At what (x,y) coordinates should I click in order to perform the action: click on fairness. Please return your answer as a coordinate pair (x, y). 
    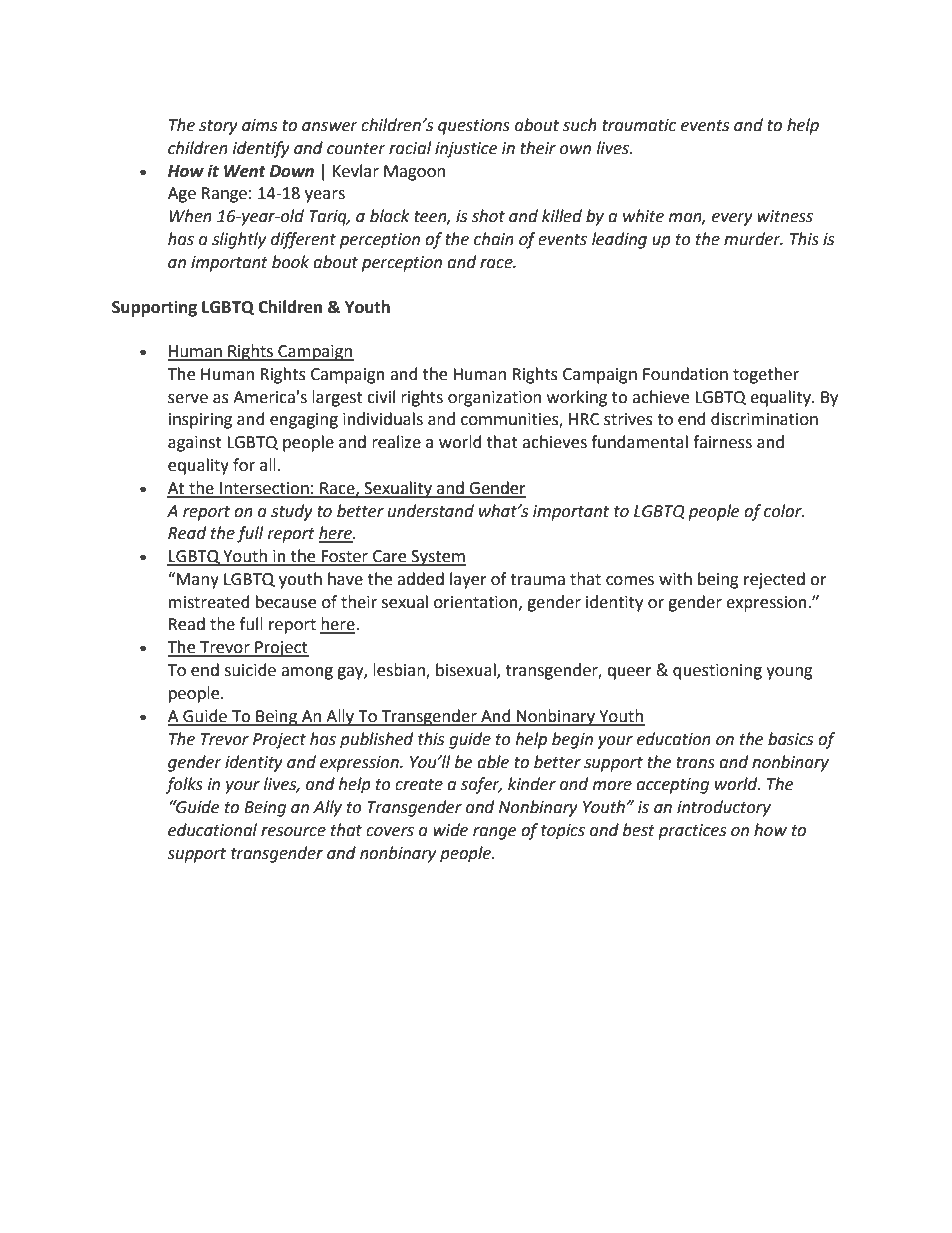
    Looking at the image, I should click on (722, 442).
